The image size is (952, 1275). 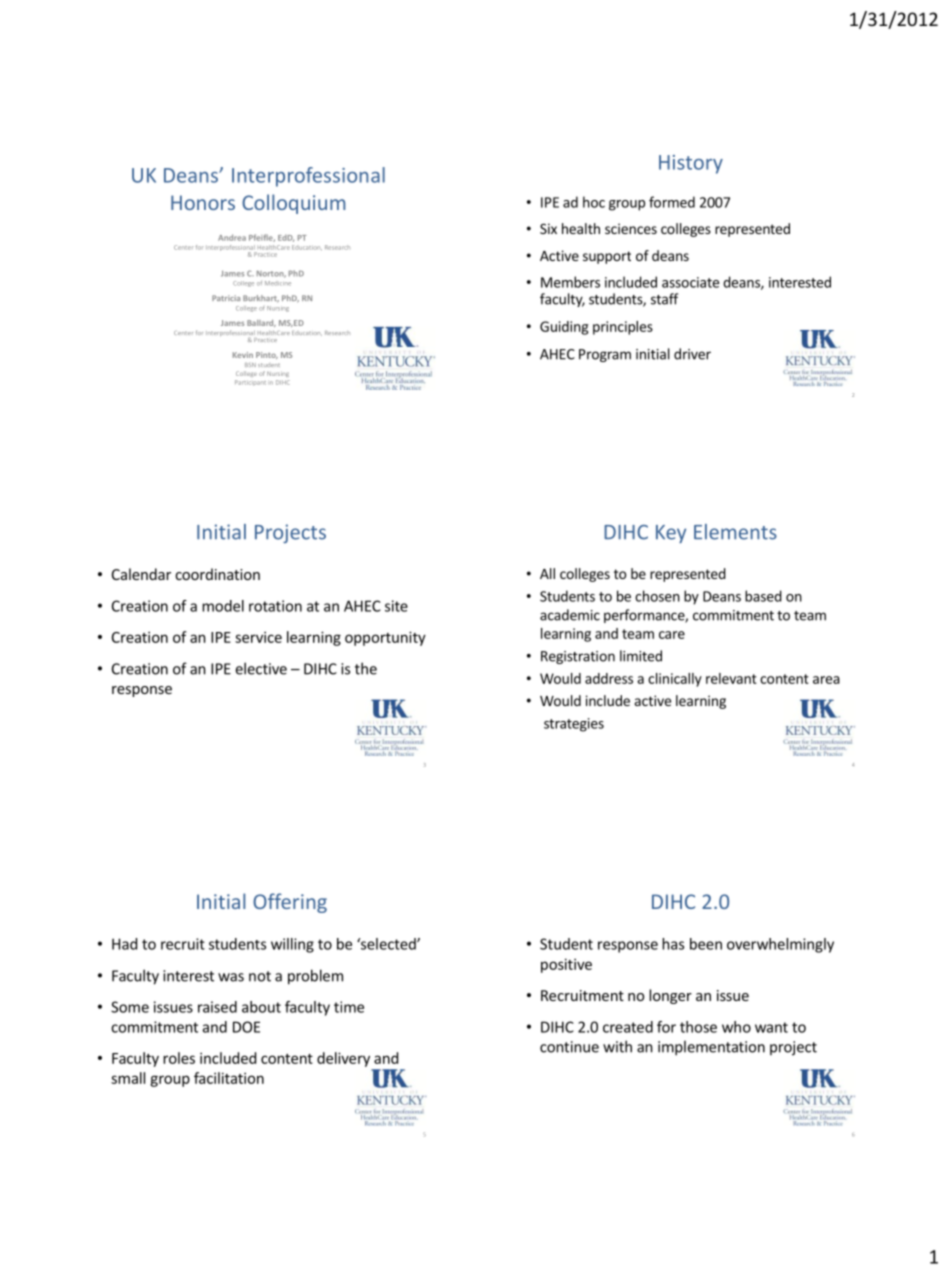 What do you see at coordinates (217, 574) in the document?
I see `coordination` at bounding box center [217, 574].
